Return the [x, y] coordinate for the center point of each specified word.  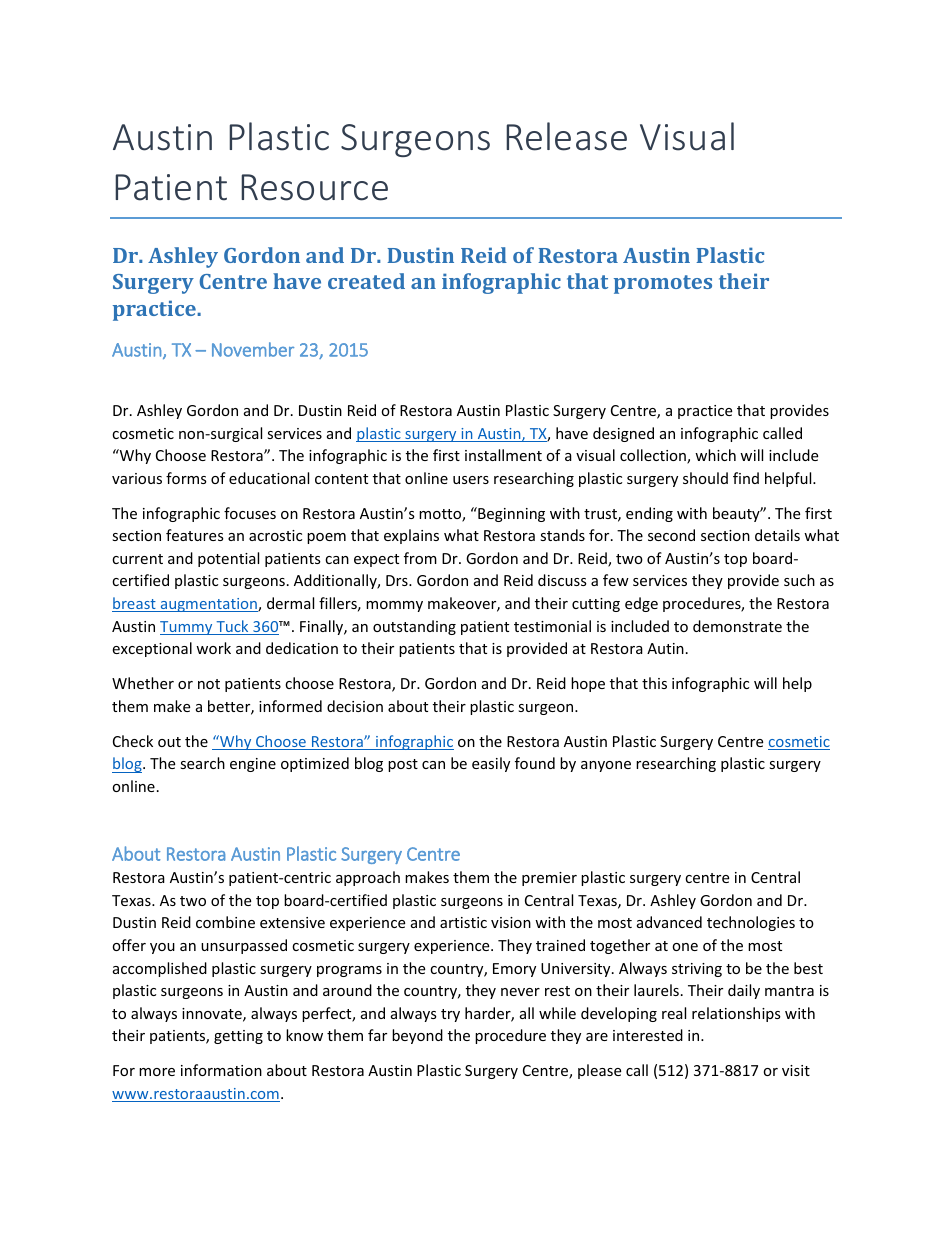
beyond [417, 1036]
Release [566, 136]
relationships [736, 1014]
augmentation [208, 605]
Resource [314, 187]
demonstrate [737, 626]
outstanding [414, 627]
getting [238, 1037]
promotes [663, 284]
